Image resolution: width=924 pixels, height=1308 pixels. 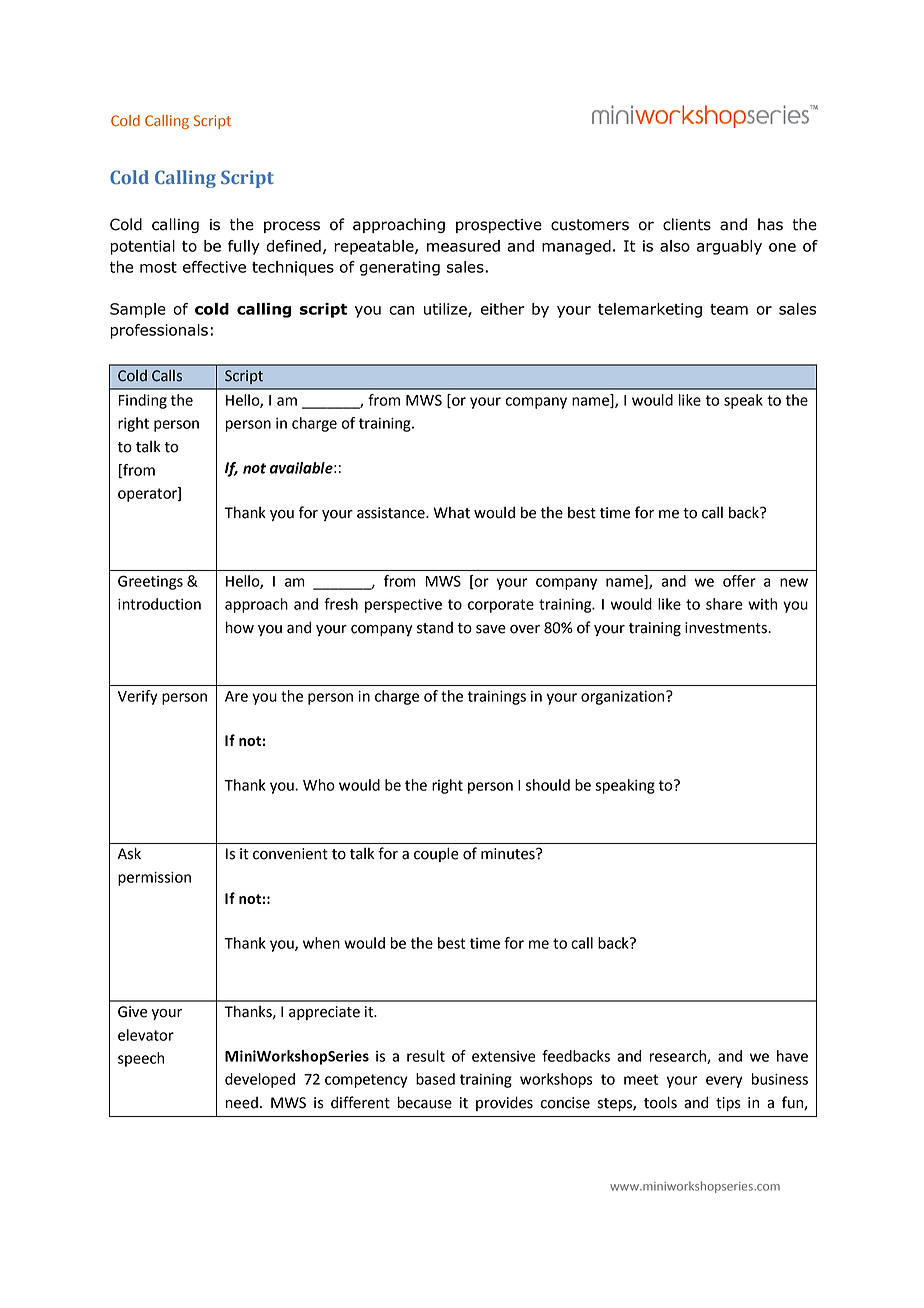 I want to click on Sample, so click(x=138, y=310).
